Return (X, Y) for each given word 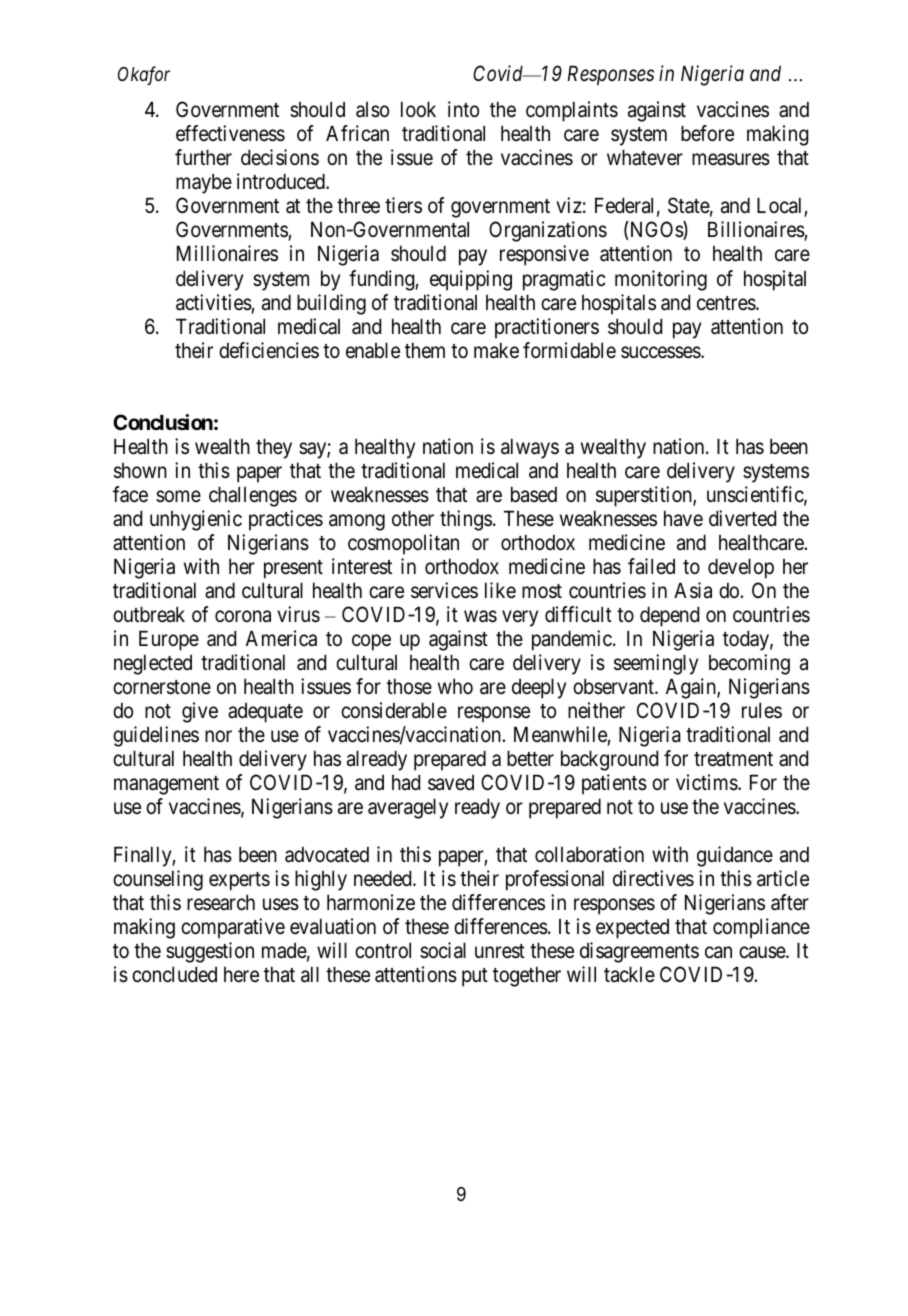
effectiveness (230, 133)
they (274, 448)
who (455, 686)
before (707, 133)
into (463, 109)
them (425, 350)
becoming (749, 664)
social (443, 950)
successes (661, 352)
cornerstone (162, 687)
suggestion (210, 952)
